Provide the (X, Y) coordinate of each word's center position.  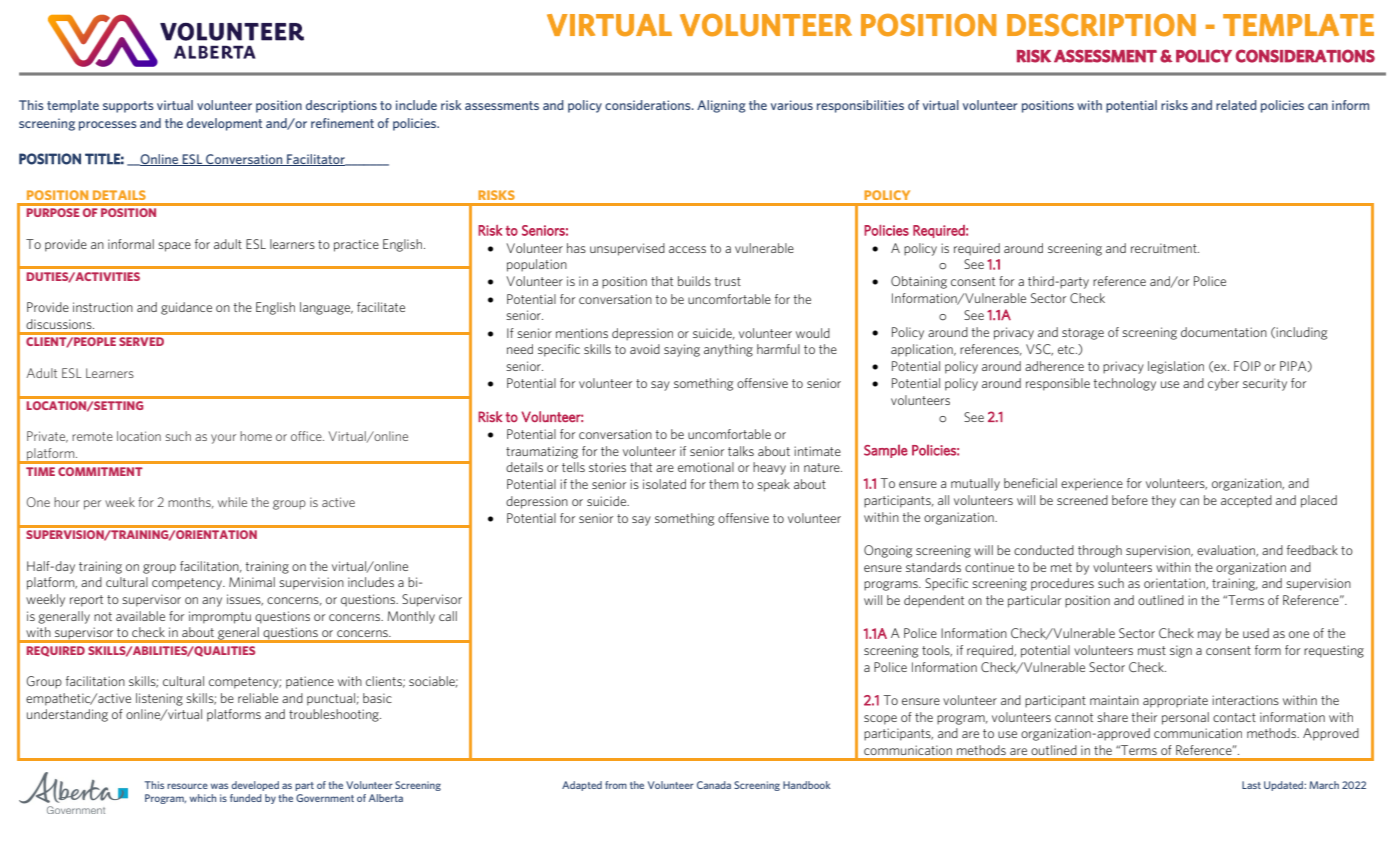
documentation (1224, 332)
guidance (186, 308)
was (219, 786)
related (1236, 105)
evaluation (1227, 551)
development (224, 124)
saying (682, 350)
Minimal (252, 582)
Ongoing (888, 551)
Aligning (721, 106)
